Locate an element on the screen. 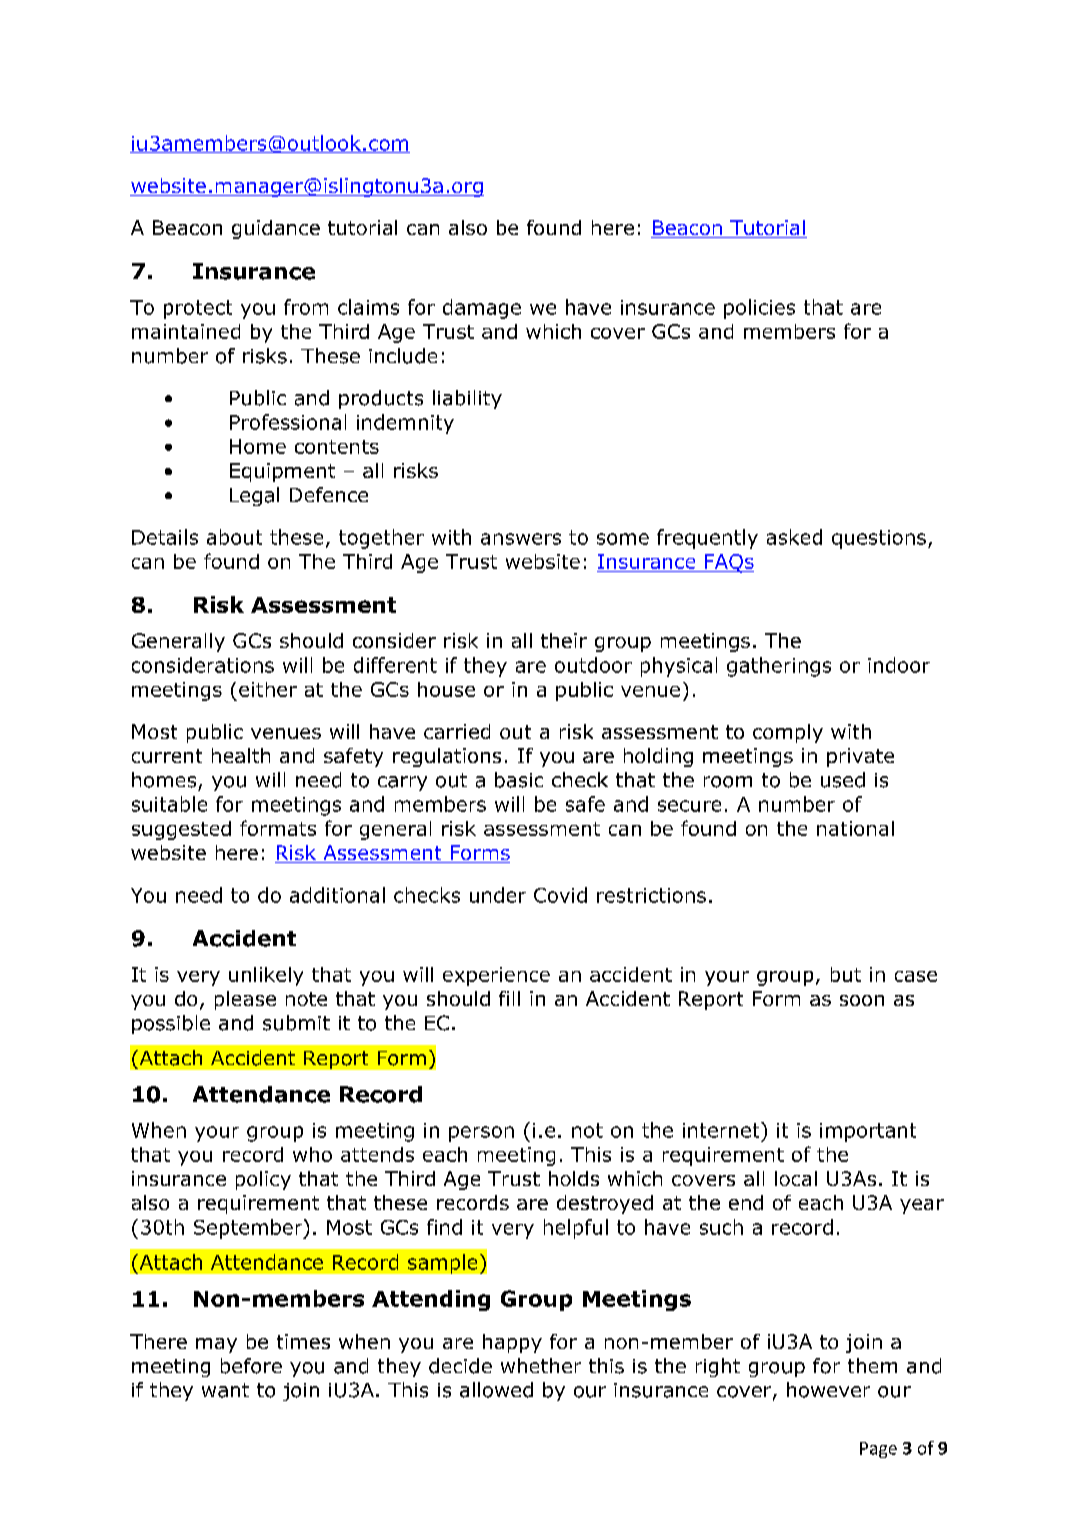 This screenshot has width=1078, height=1524. damage is located at coordinates (482, 309).
